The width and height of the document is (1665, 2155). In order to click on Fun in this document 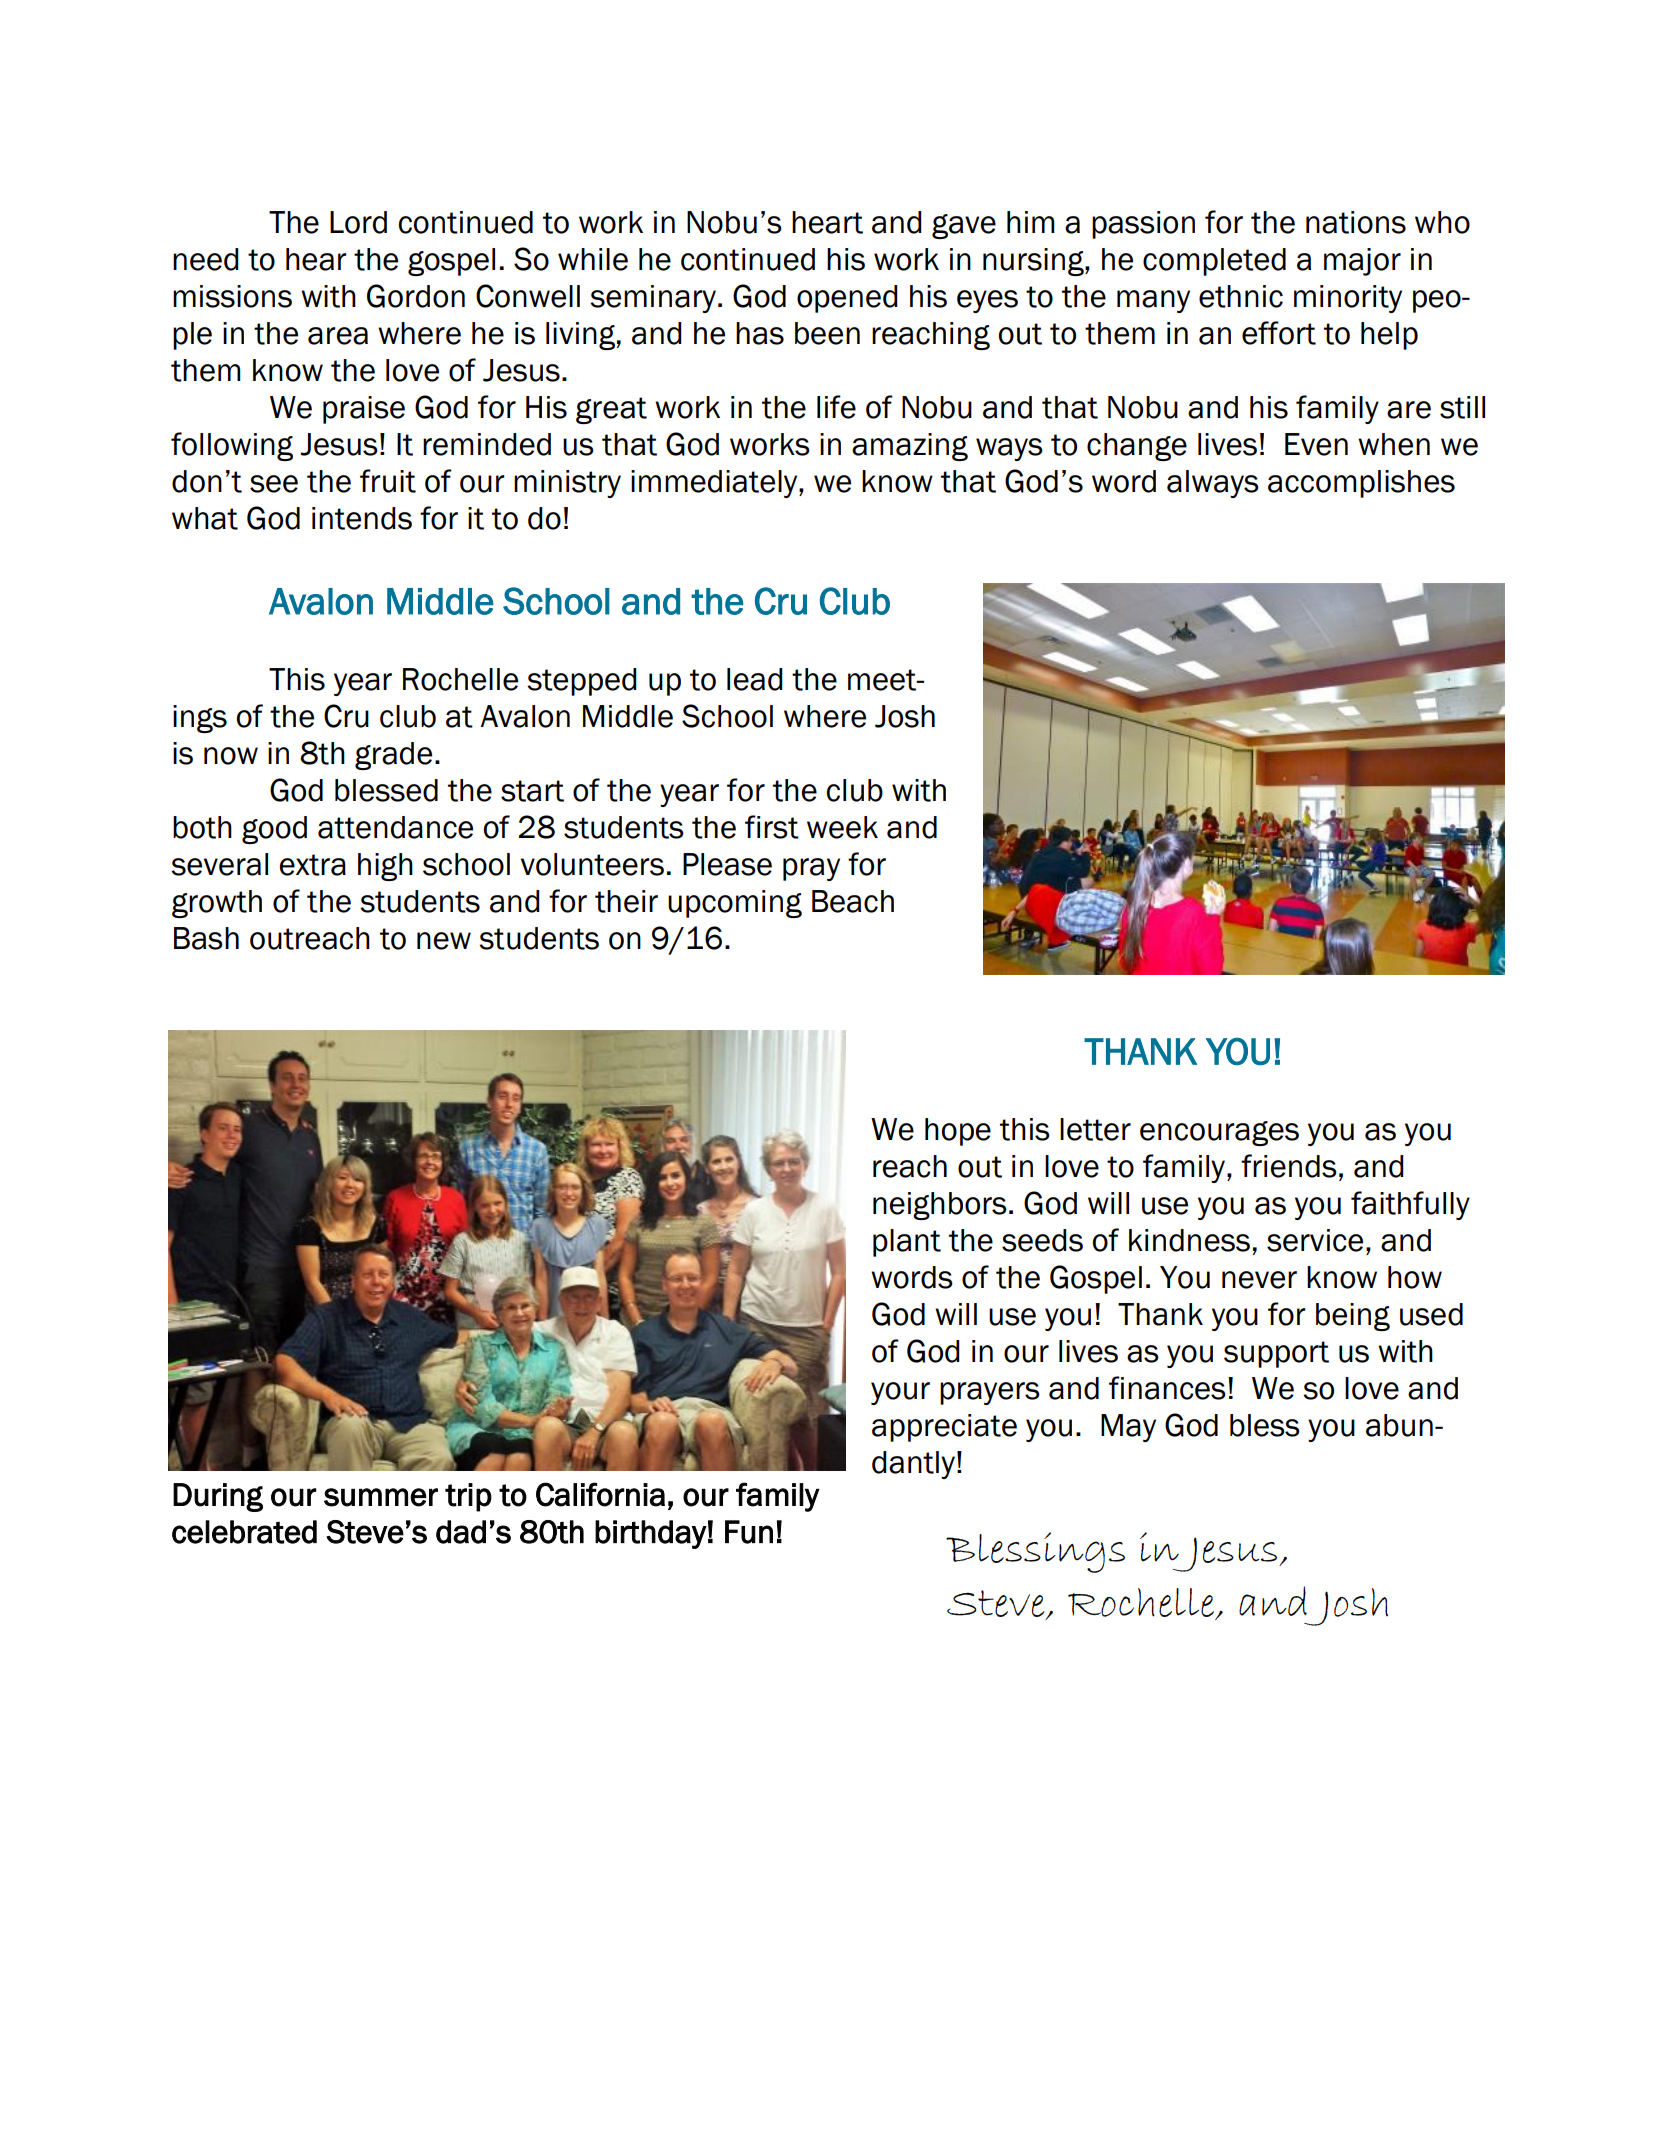, I will do `click(749, 1532)`.
